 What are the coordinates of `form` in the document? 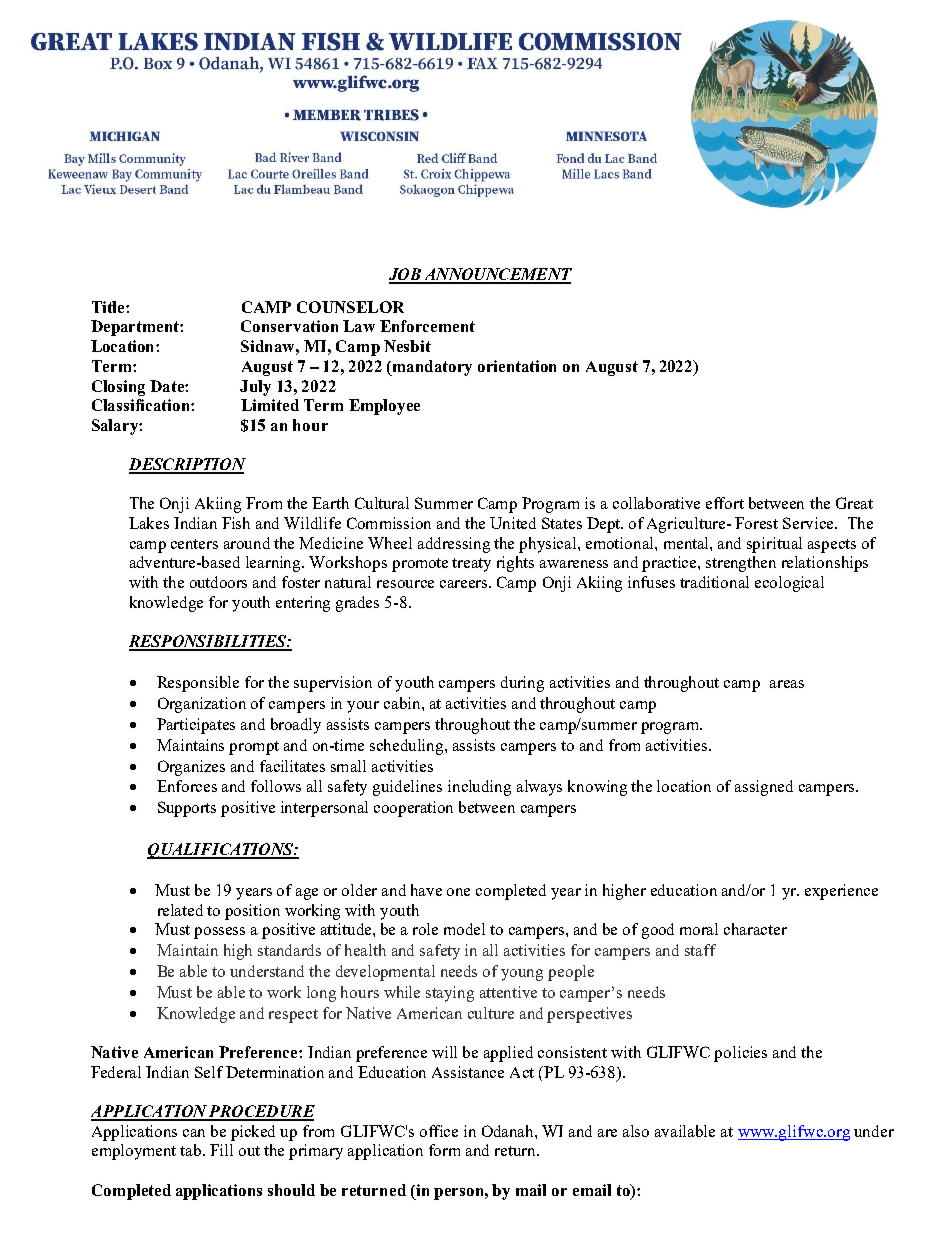 It's located at (444, 1150).
